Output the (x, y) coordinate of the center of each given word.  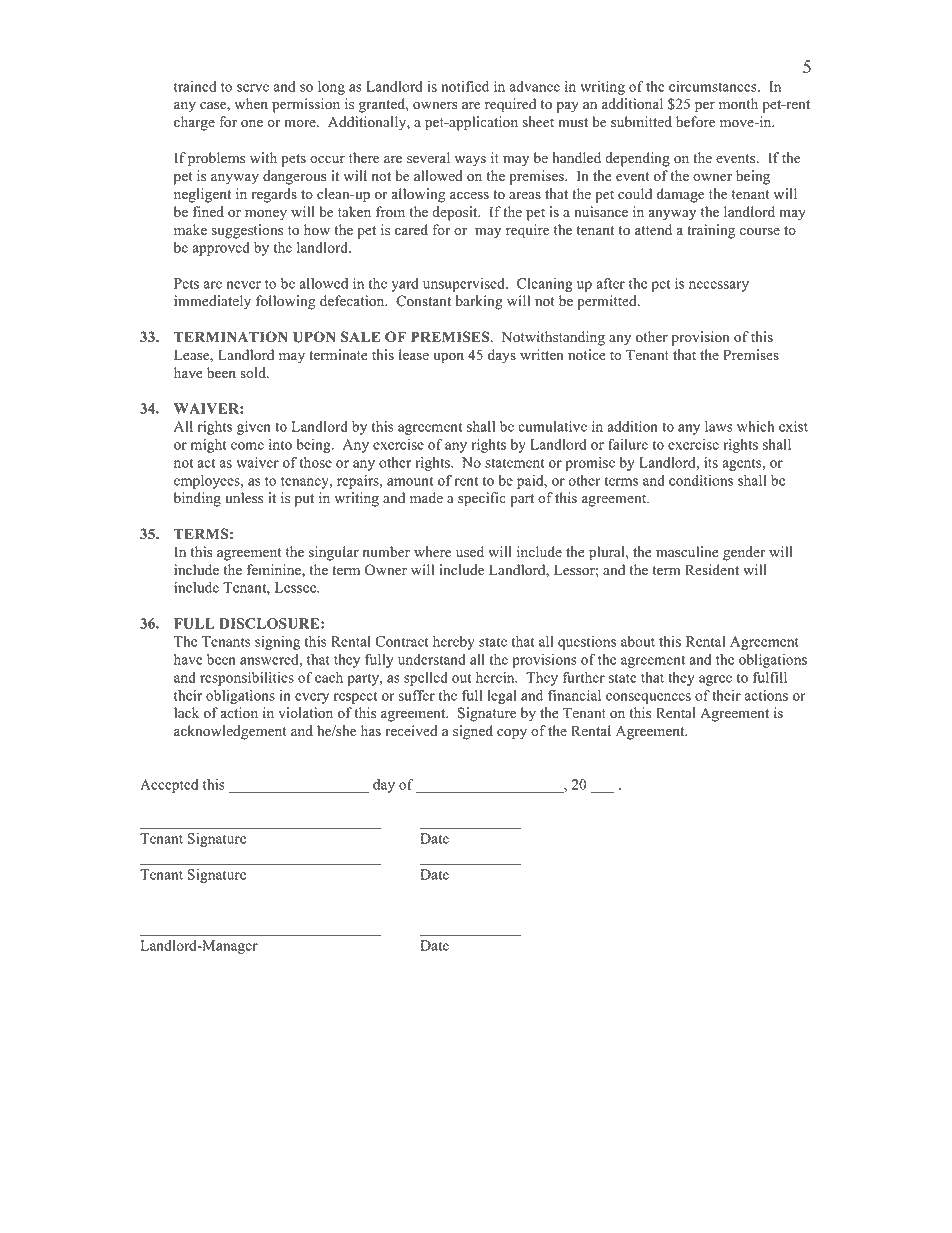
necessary (719, 286)
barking (479, 302)
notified (465, 86)
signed (473, 732)
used (470, 552)
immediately (212, 302)
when (251, 104)
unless (244, 498)
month (738, 104)
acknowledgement (230, 732)
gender (744, 553)
